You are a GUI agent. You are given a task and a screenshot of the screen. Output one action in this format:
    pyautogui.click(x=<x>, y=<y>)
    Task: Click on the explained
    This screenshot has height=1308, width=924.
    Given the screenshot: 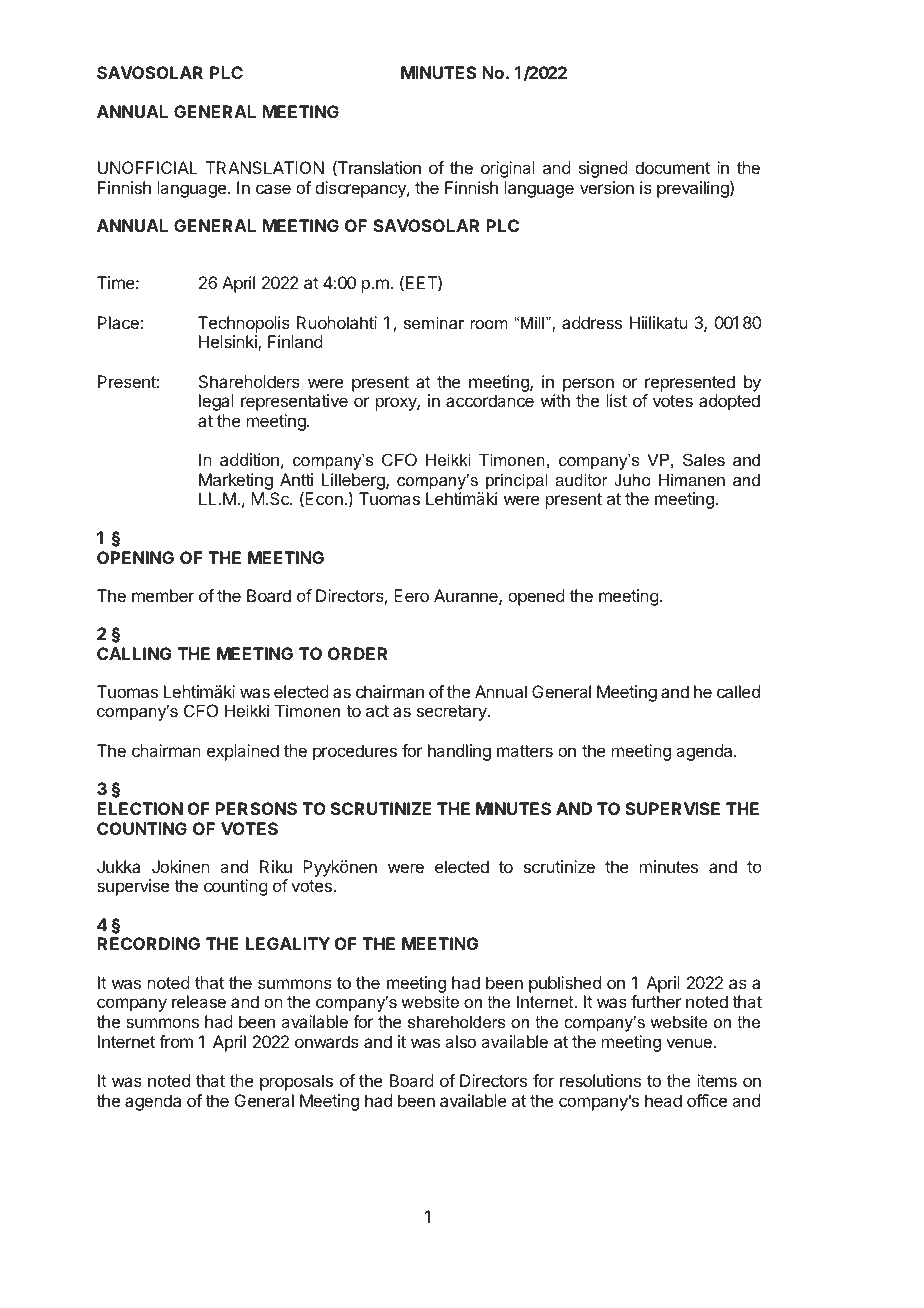 What is the action you would take?
    pyautogui.click(x=243, y=752)
